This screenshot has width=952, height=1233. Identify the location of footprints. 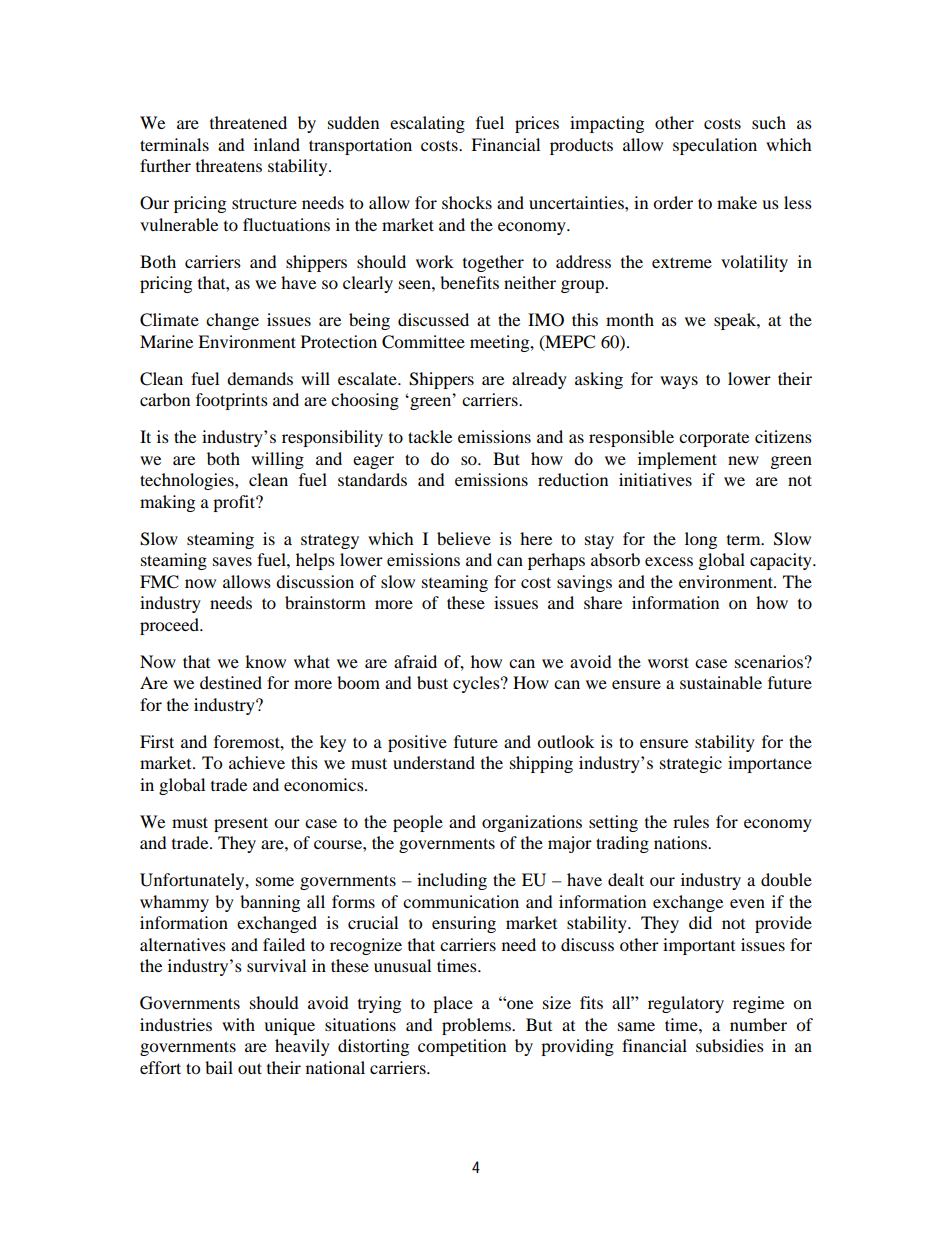
(232, 401).
